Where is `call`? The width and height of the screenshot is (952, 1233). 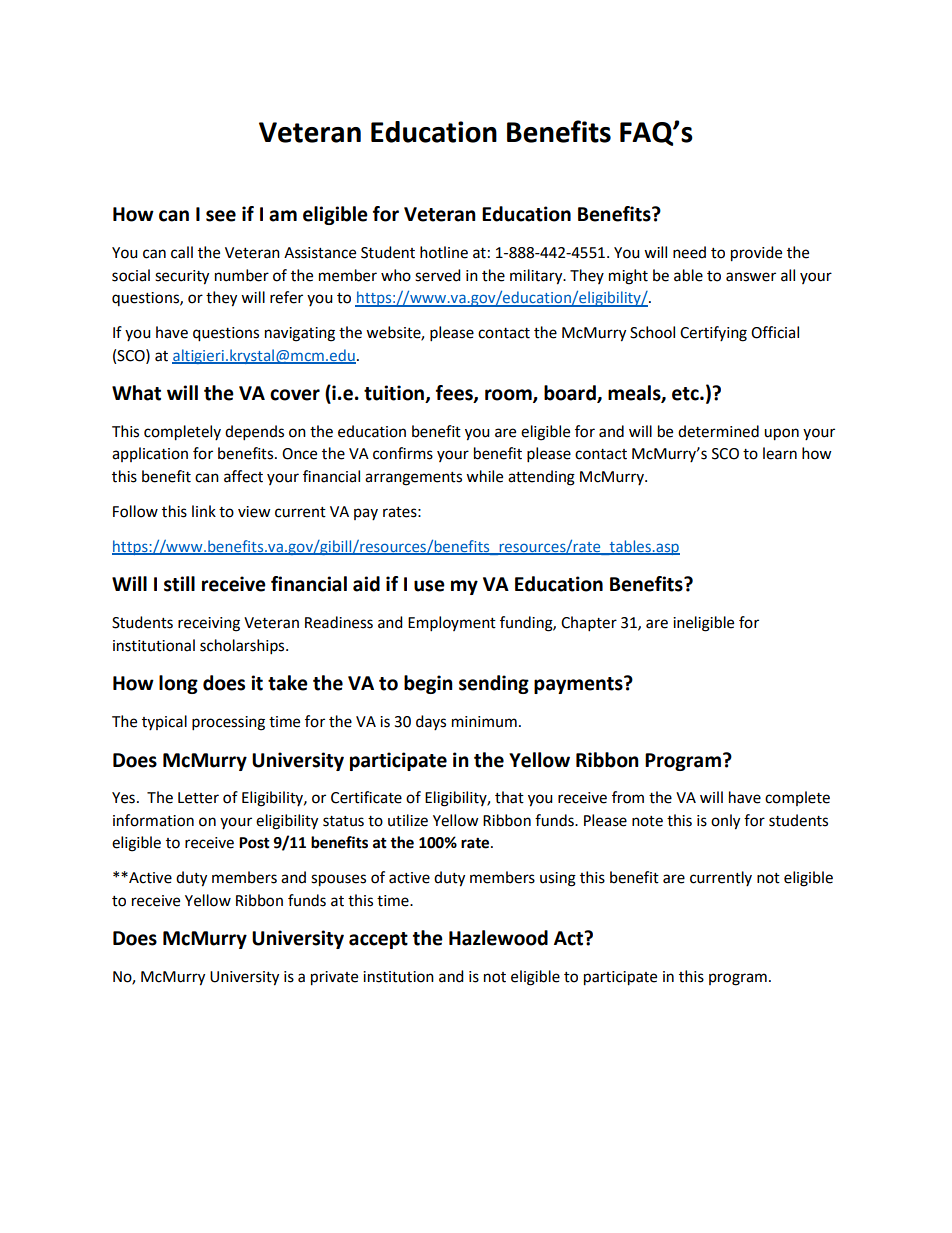
call is located at coordinates (182, 252).
